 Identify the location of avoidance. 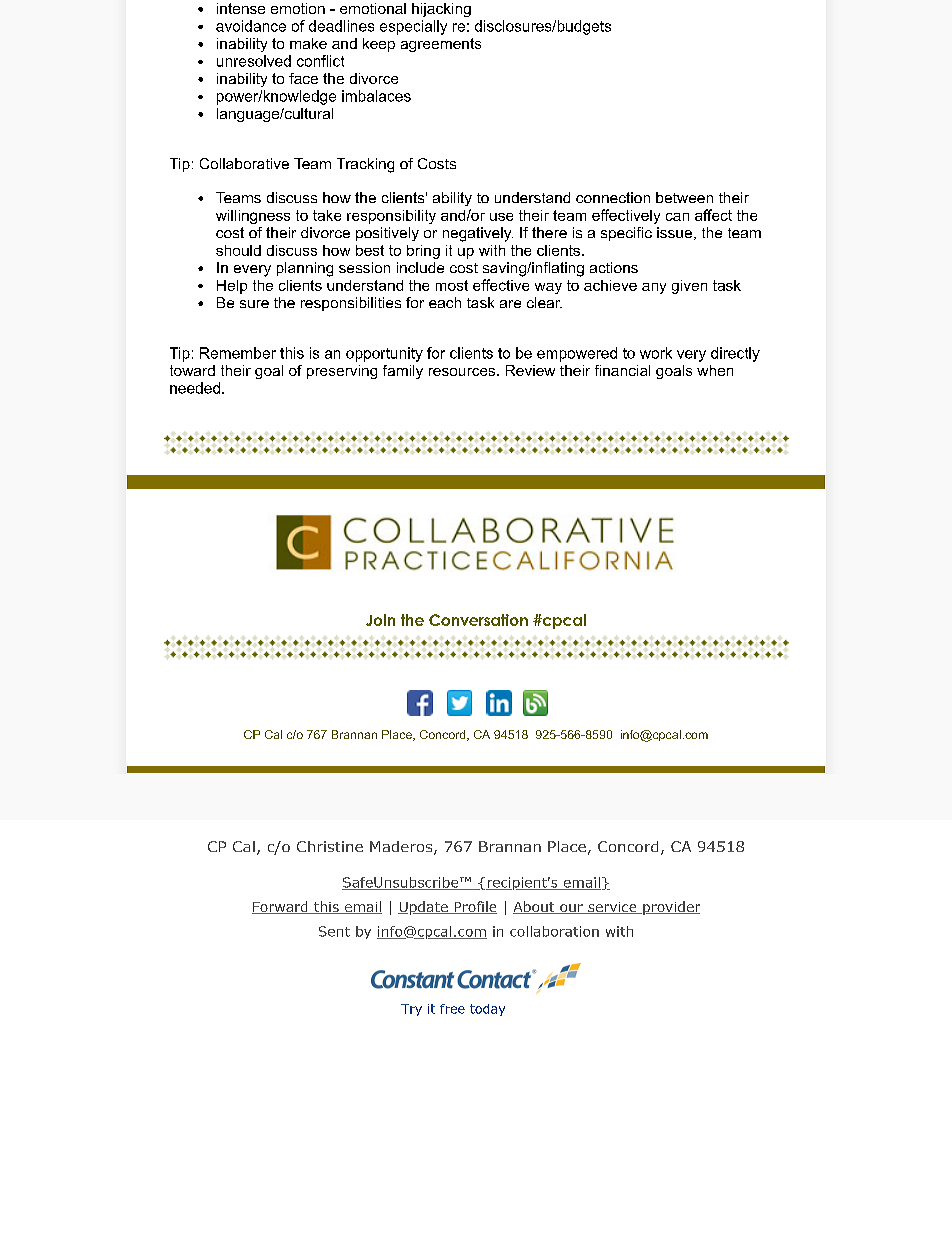
(251, 26).
